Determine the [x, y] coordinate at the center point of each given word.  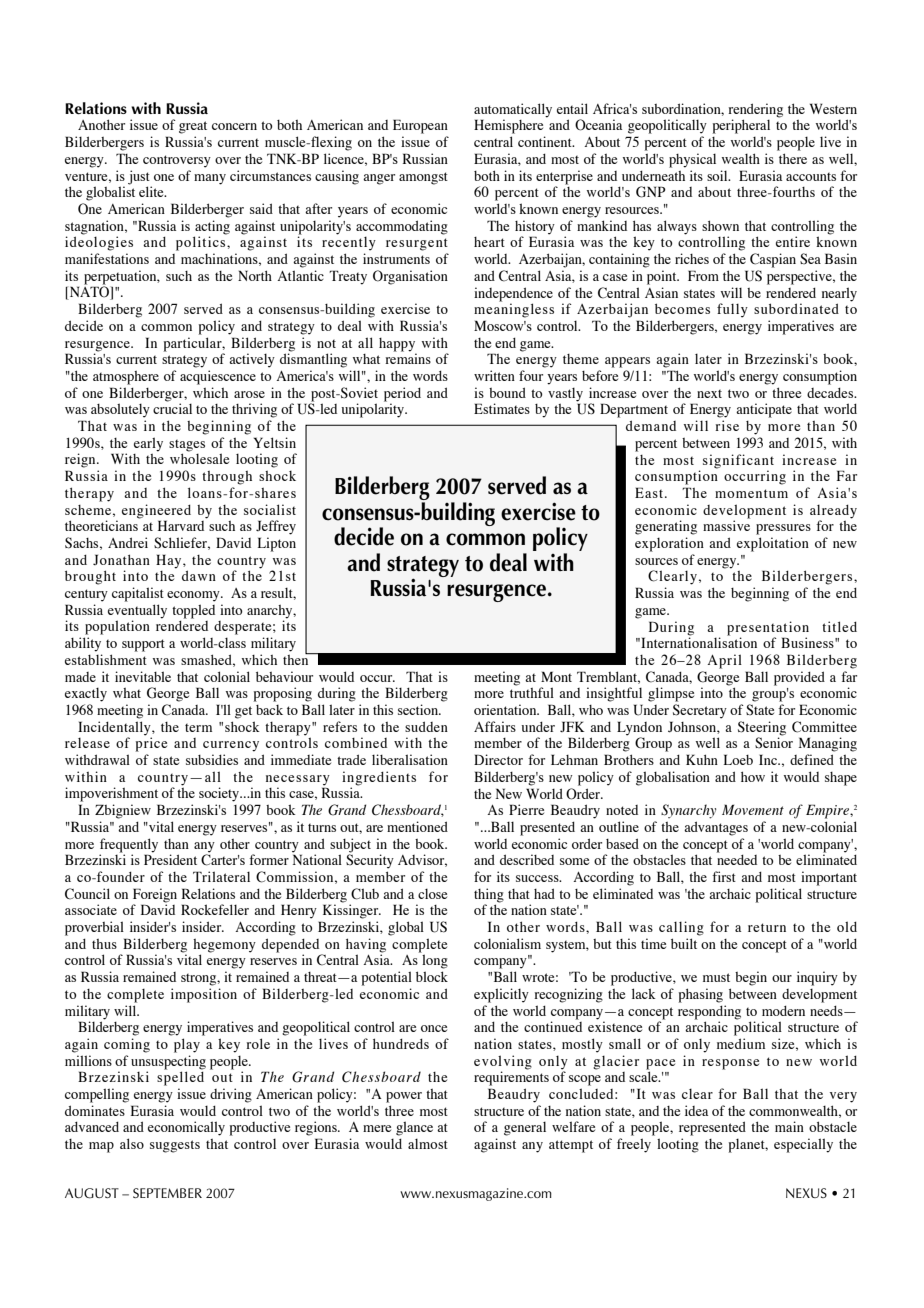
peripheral [741, 126]
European [420, 126]
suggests [175, 1146]
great [193, 127]
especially [803, 1145]
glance [414, 1128]
